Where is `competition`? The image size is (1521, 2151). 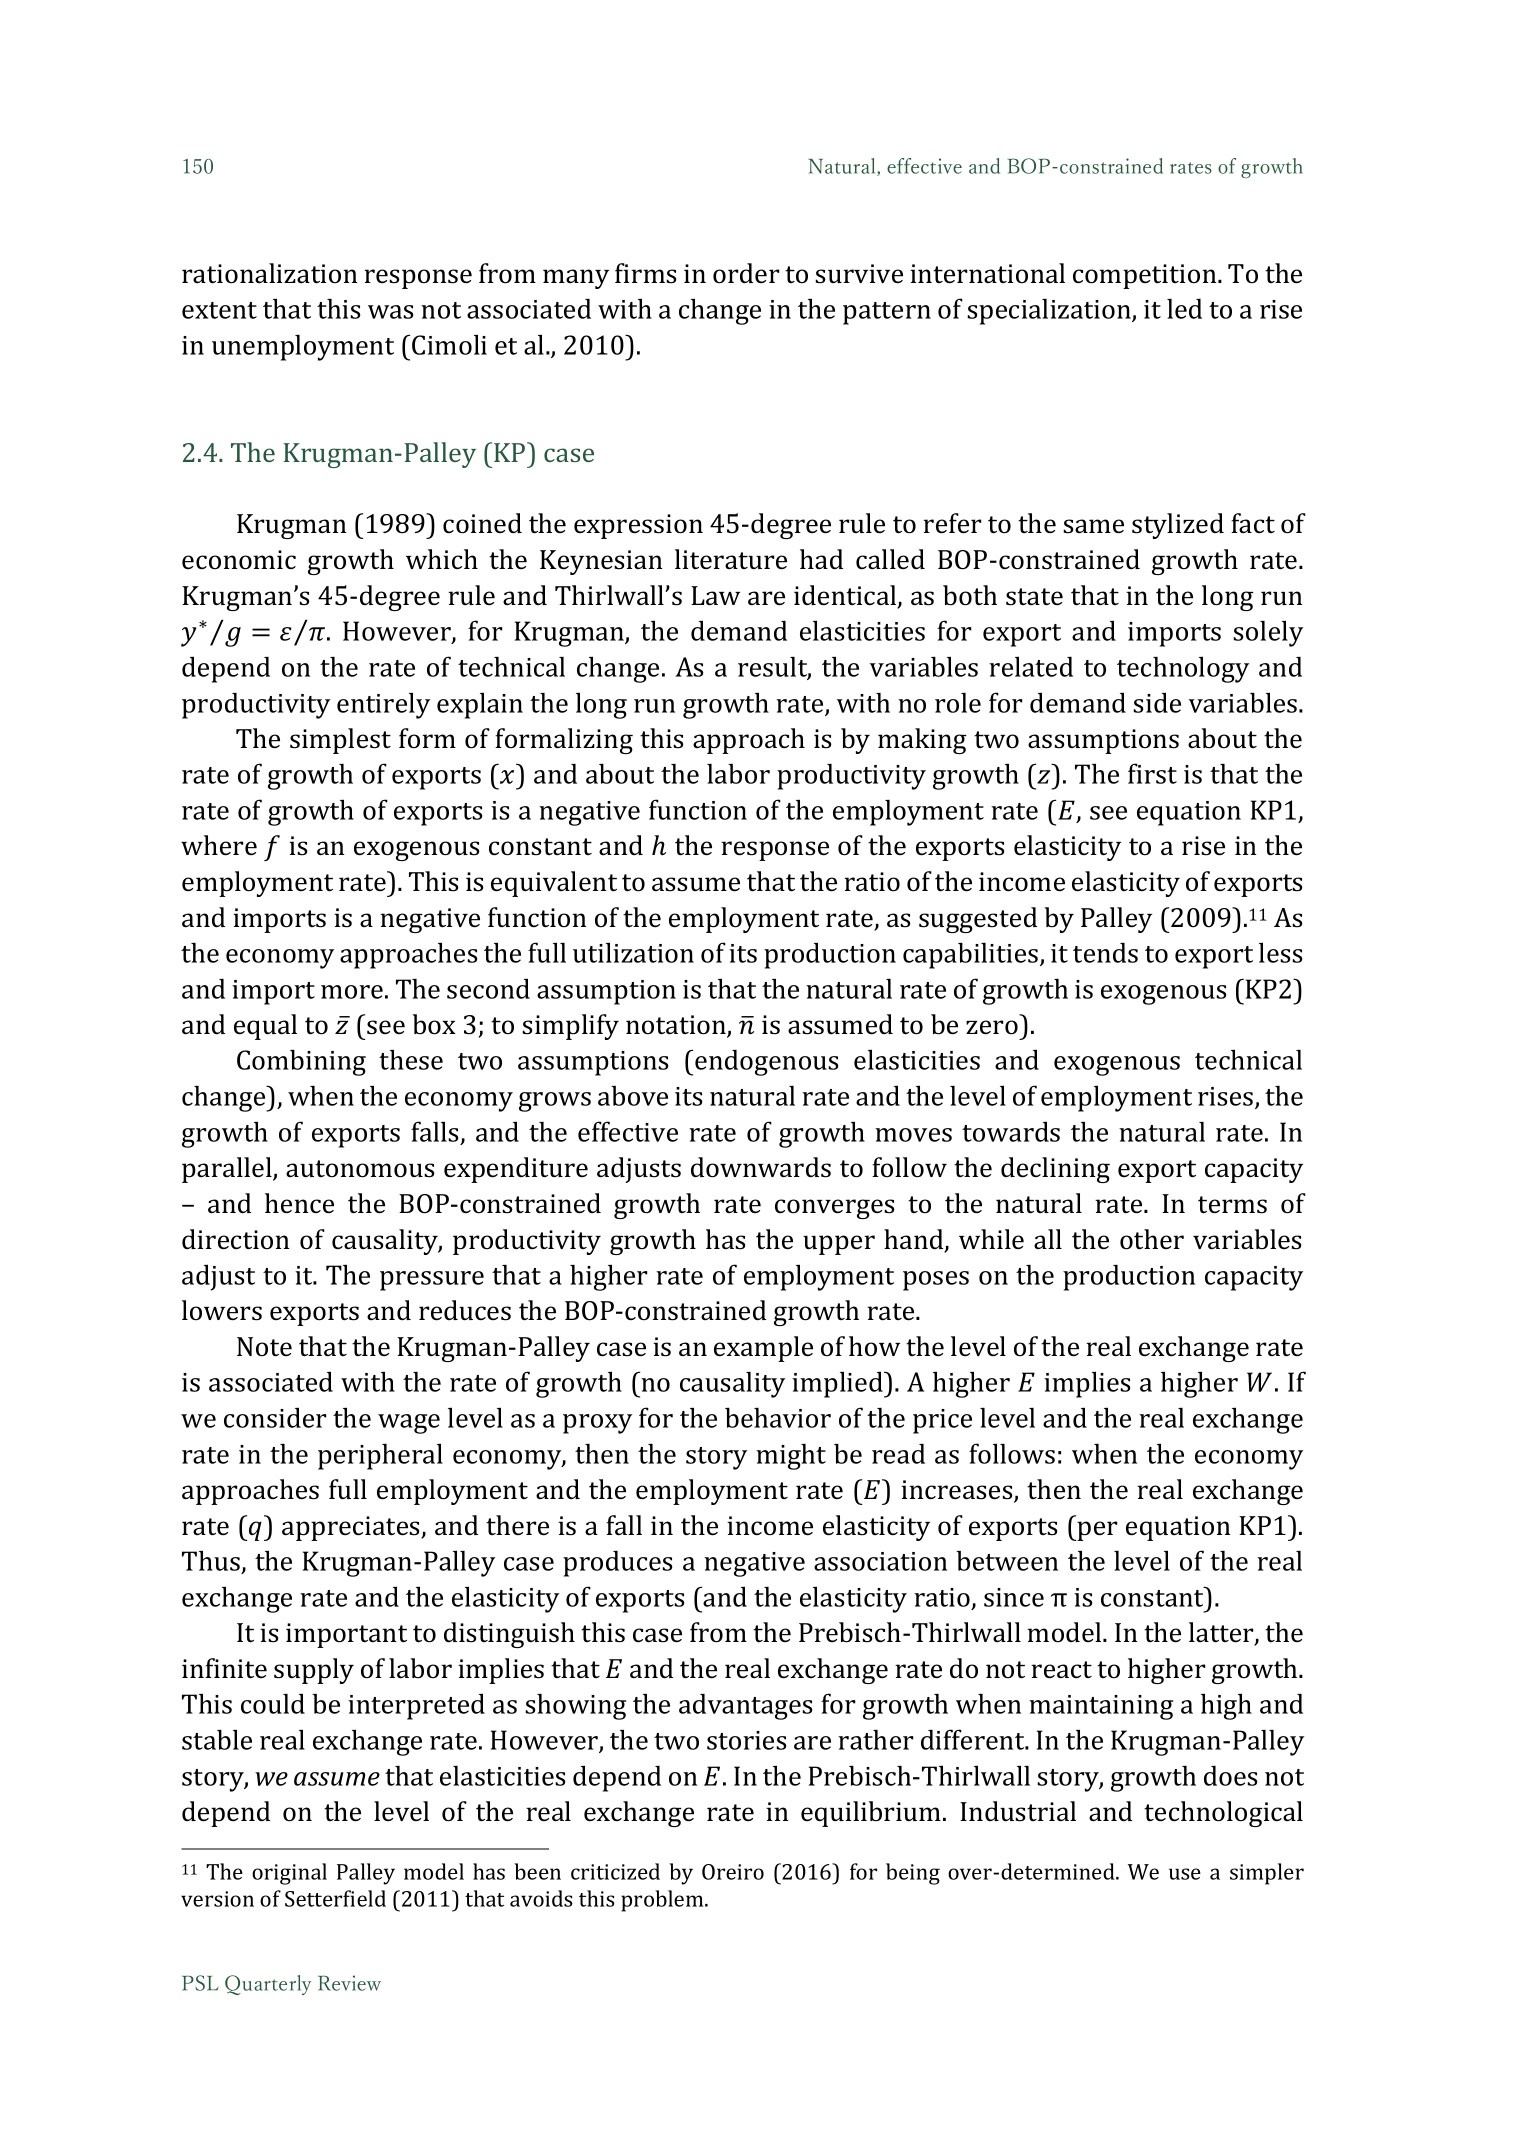 competition is located at coordinates (1146, 276).
